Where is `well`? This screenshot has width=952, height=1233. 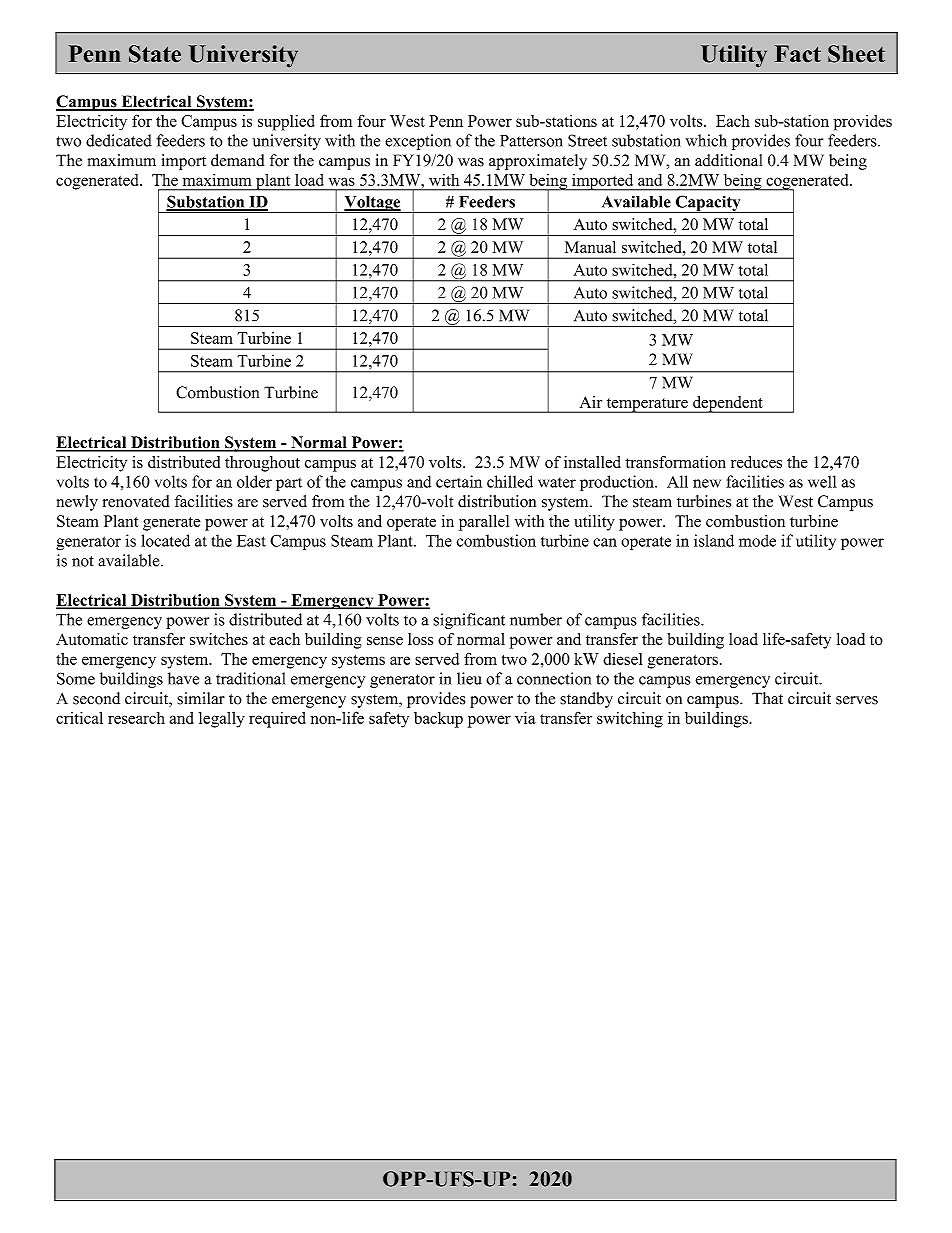
well is located at coordinates (822, 481).
